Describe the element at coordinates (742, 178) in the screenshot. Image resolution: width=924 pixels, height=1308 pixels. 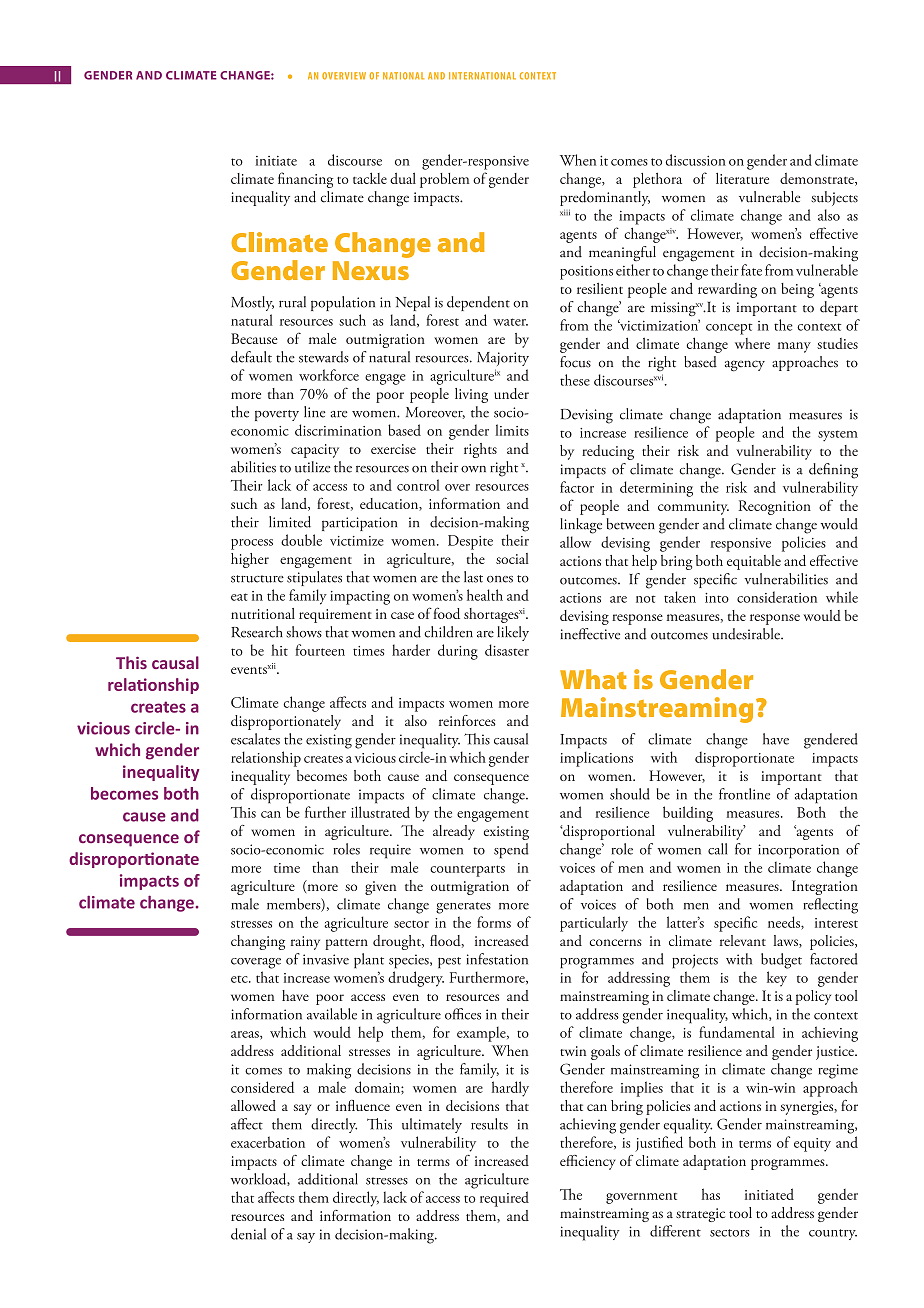
I see `literature` at that location.
